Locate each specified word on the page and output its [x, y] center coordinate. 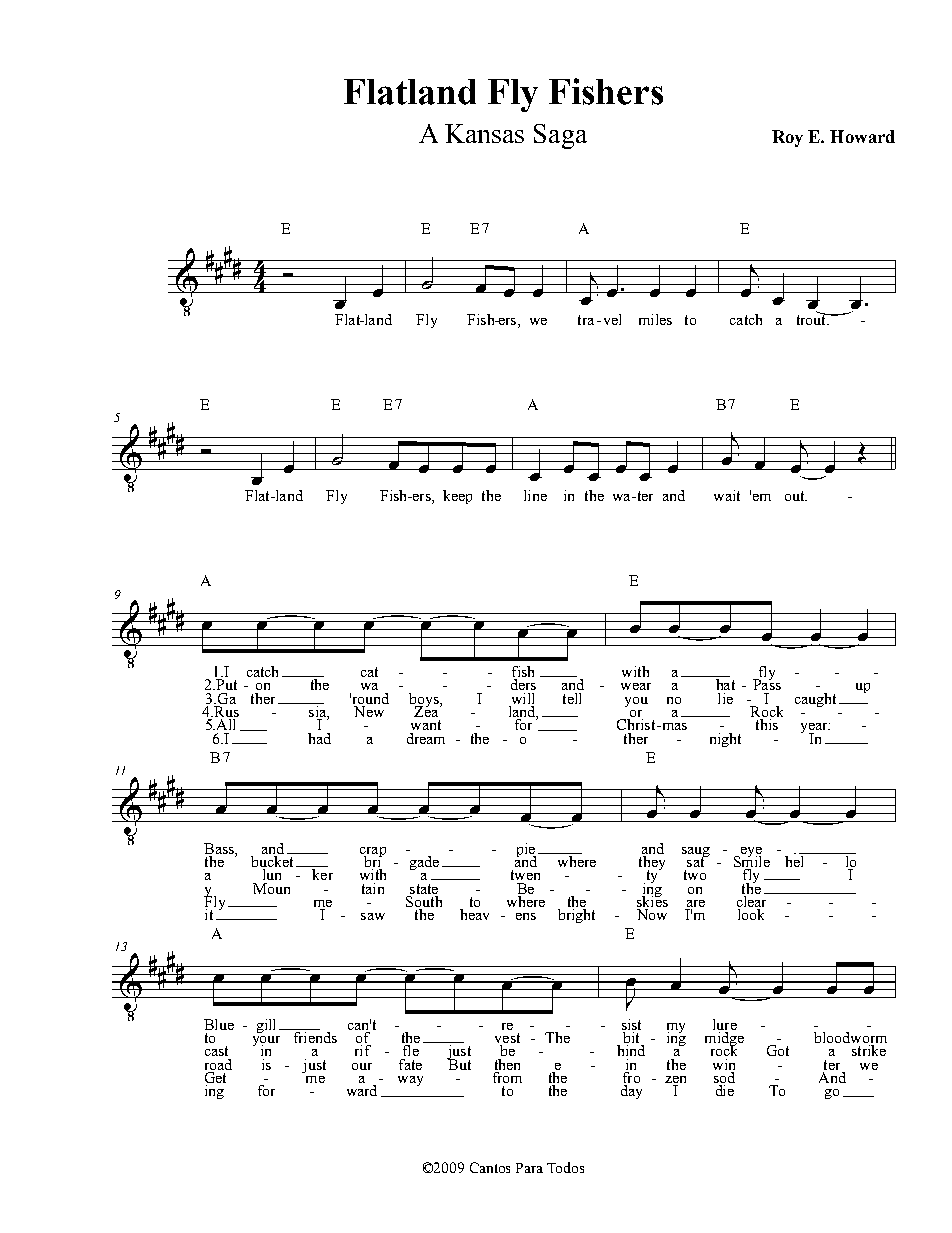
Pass [767, 683]
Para [529, 1168]
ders [523, 684]
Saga [560, 136]
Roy [787, 138]
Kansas [484, 133]
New [369, 711]
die [725, 1090]
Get [215, 1079]
